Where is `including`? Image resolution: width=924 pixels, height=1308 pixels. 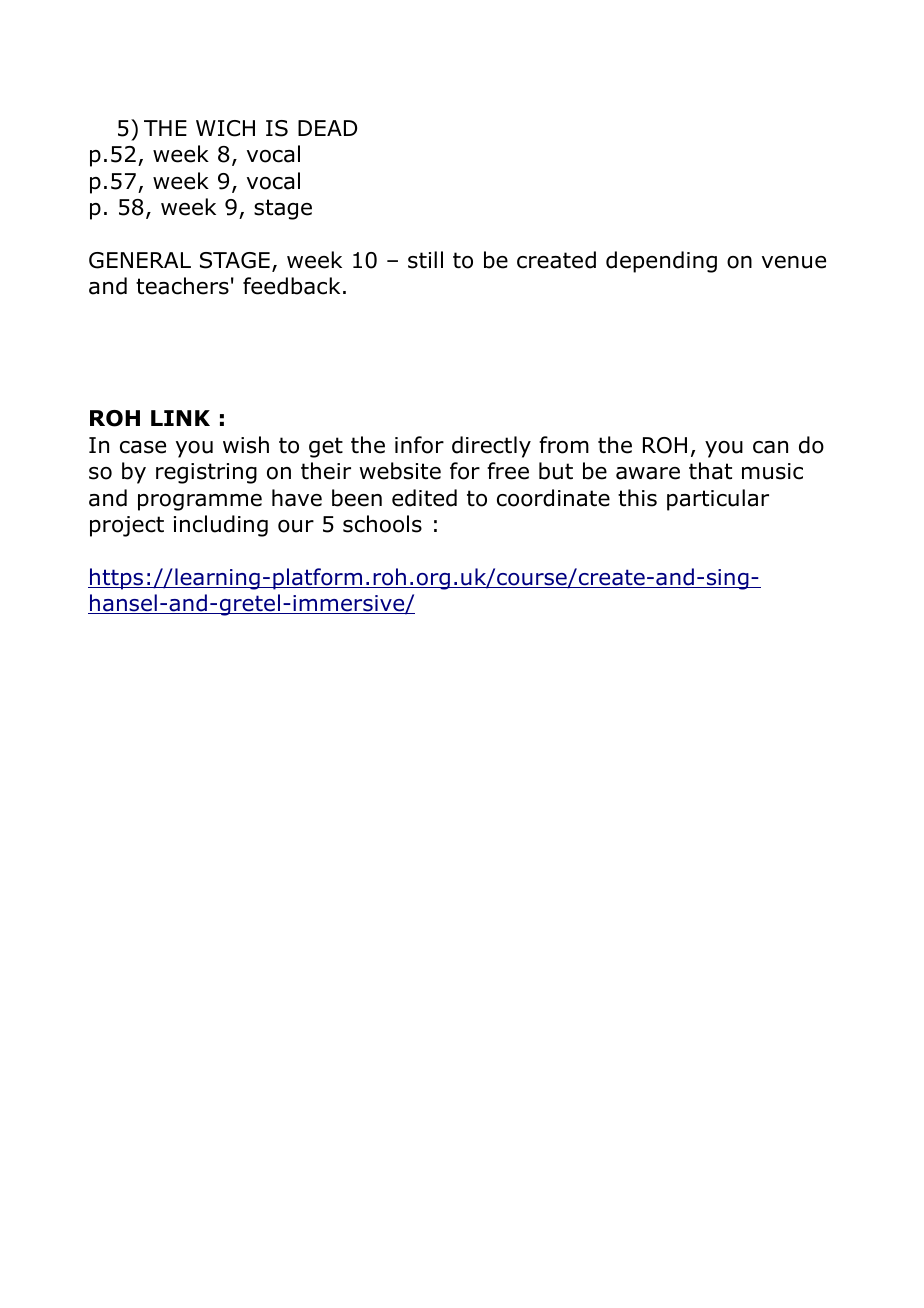 including is located at coordinates (221, 526).
